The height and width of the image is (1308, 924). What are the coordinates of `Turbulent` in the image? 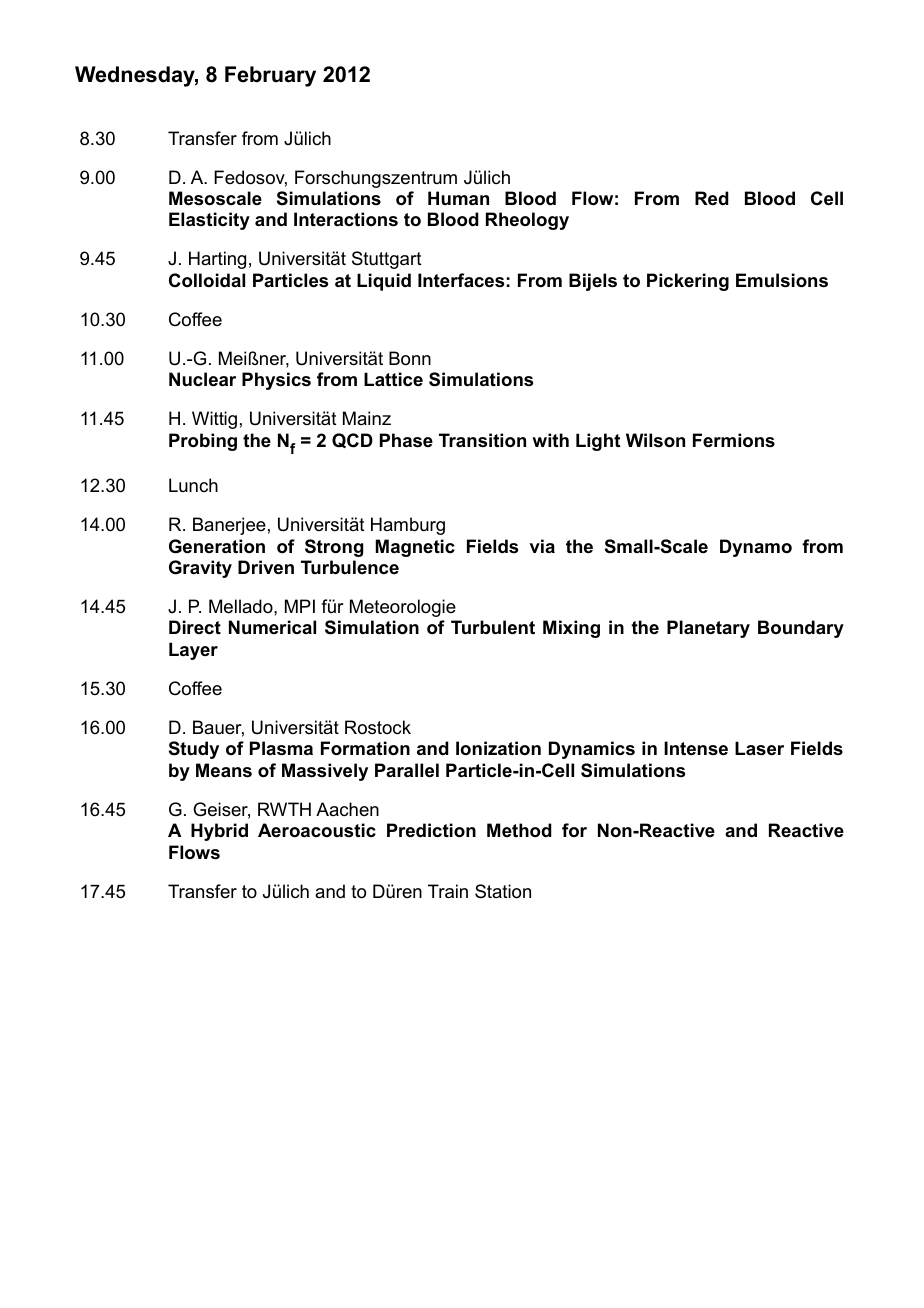 It's located at (493, 627).
